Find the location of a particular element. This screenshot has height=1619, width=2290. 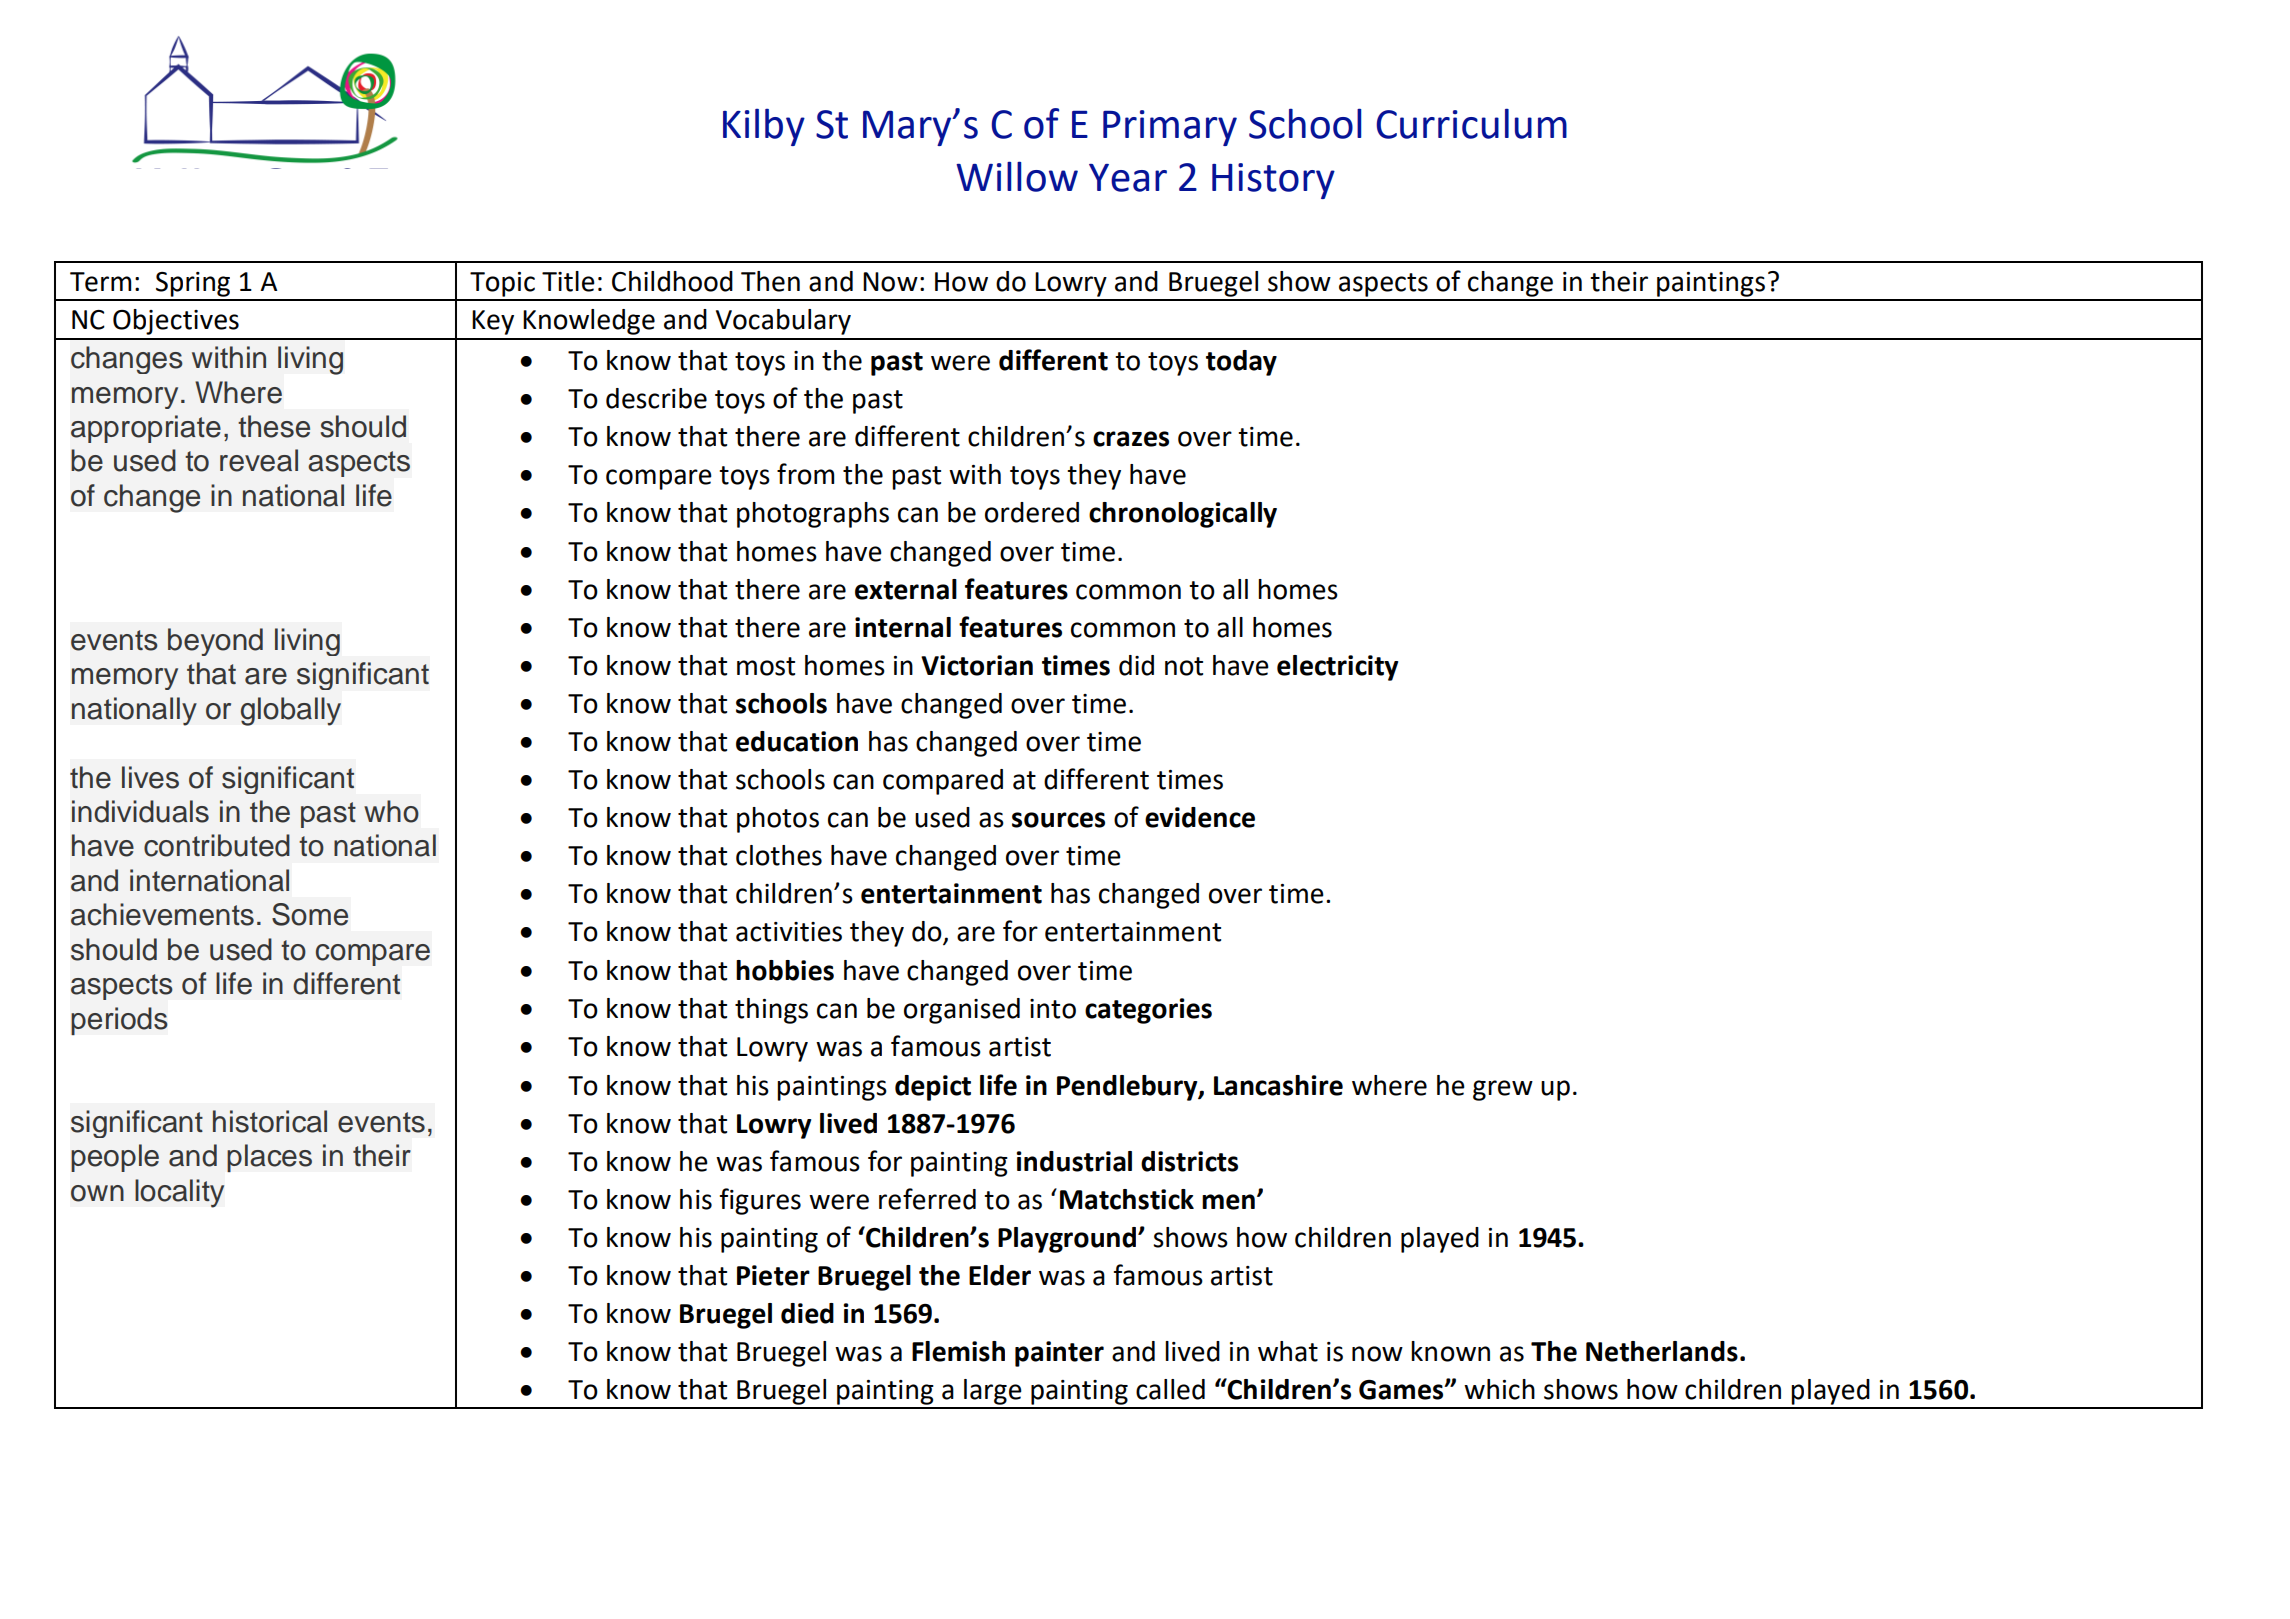

Year is located at coordinates (1128, 178).
